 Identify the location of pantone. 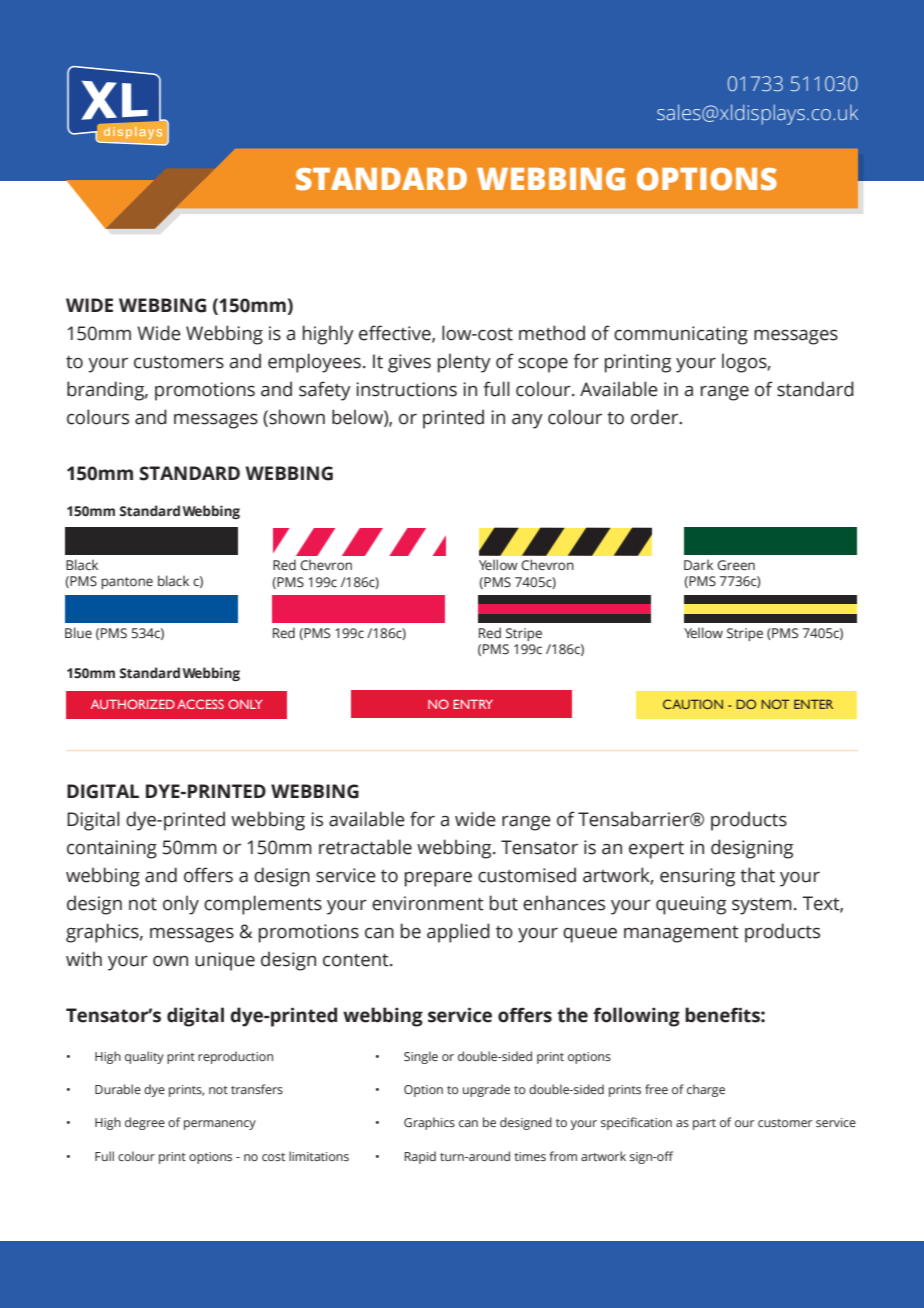
(127, 583).
